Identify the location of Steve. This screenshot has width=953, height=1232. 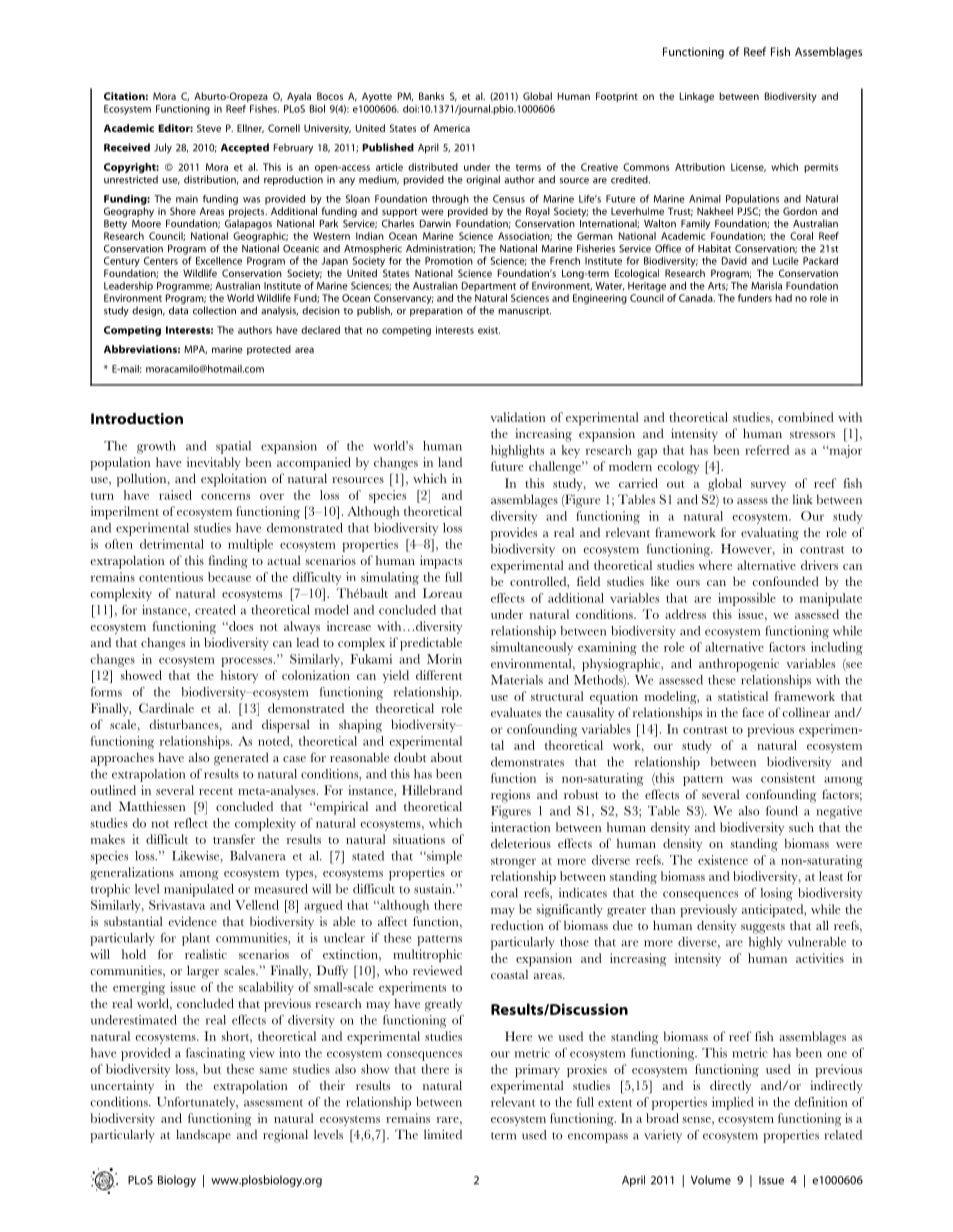
(209, 128).
